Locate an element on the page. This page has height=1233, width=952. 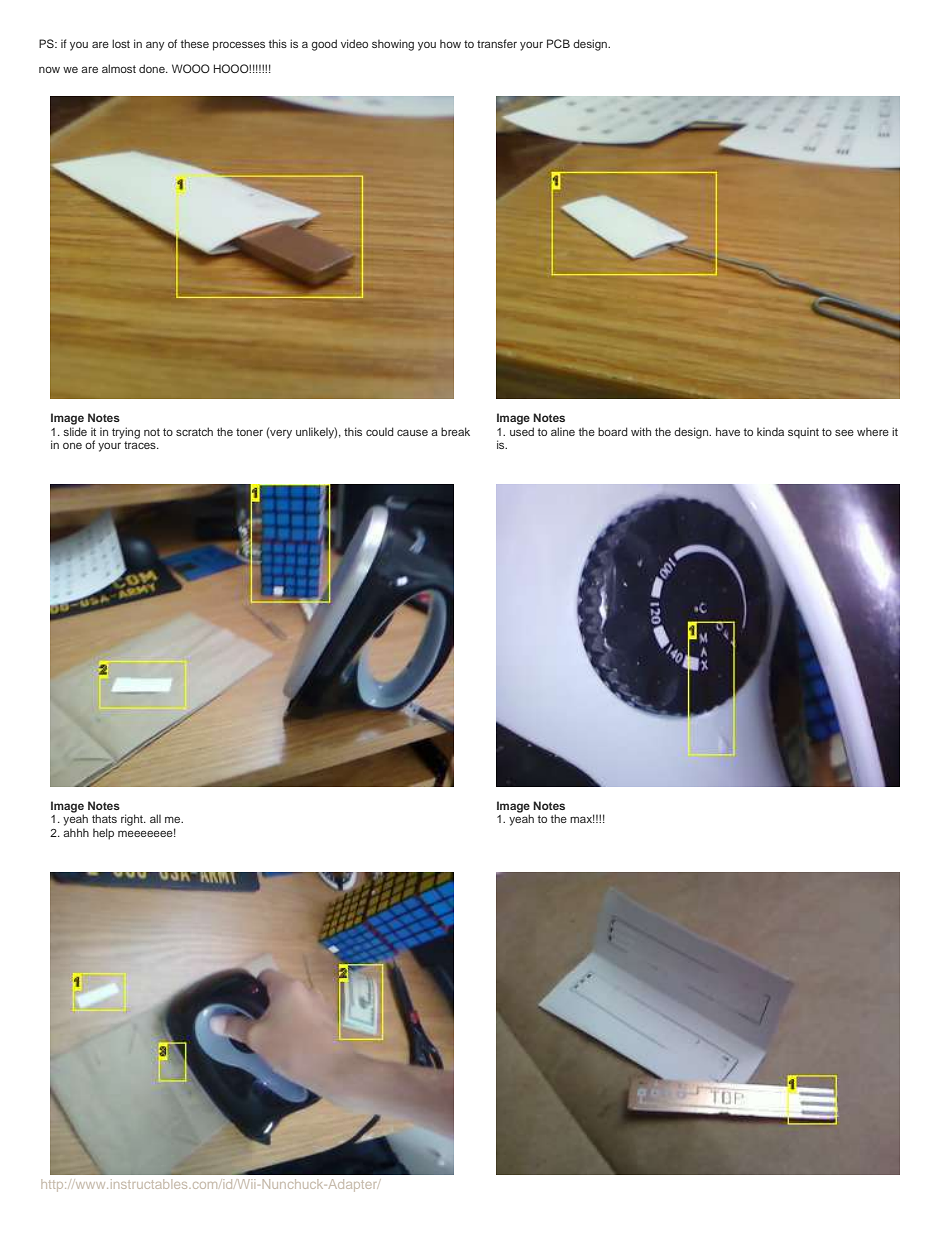
all is located at coordinates (155, 818).
